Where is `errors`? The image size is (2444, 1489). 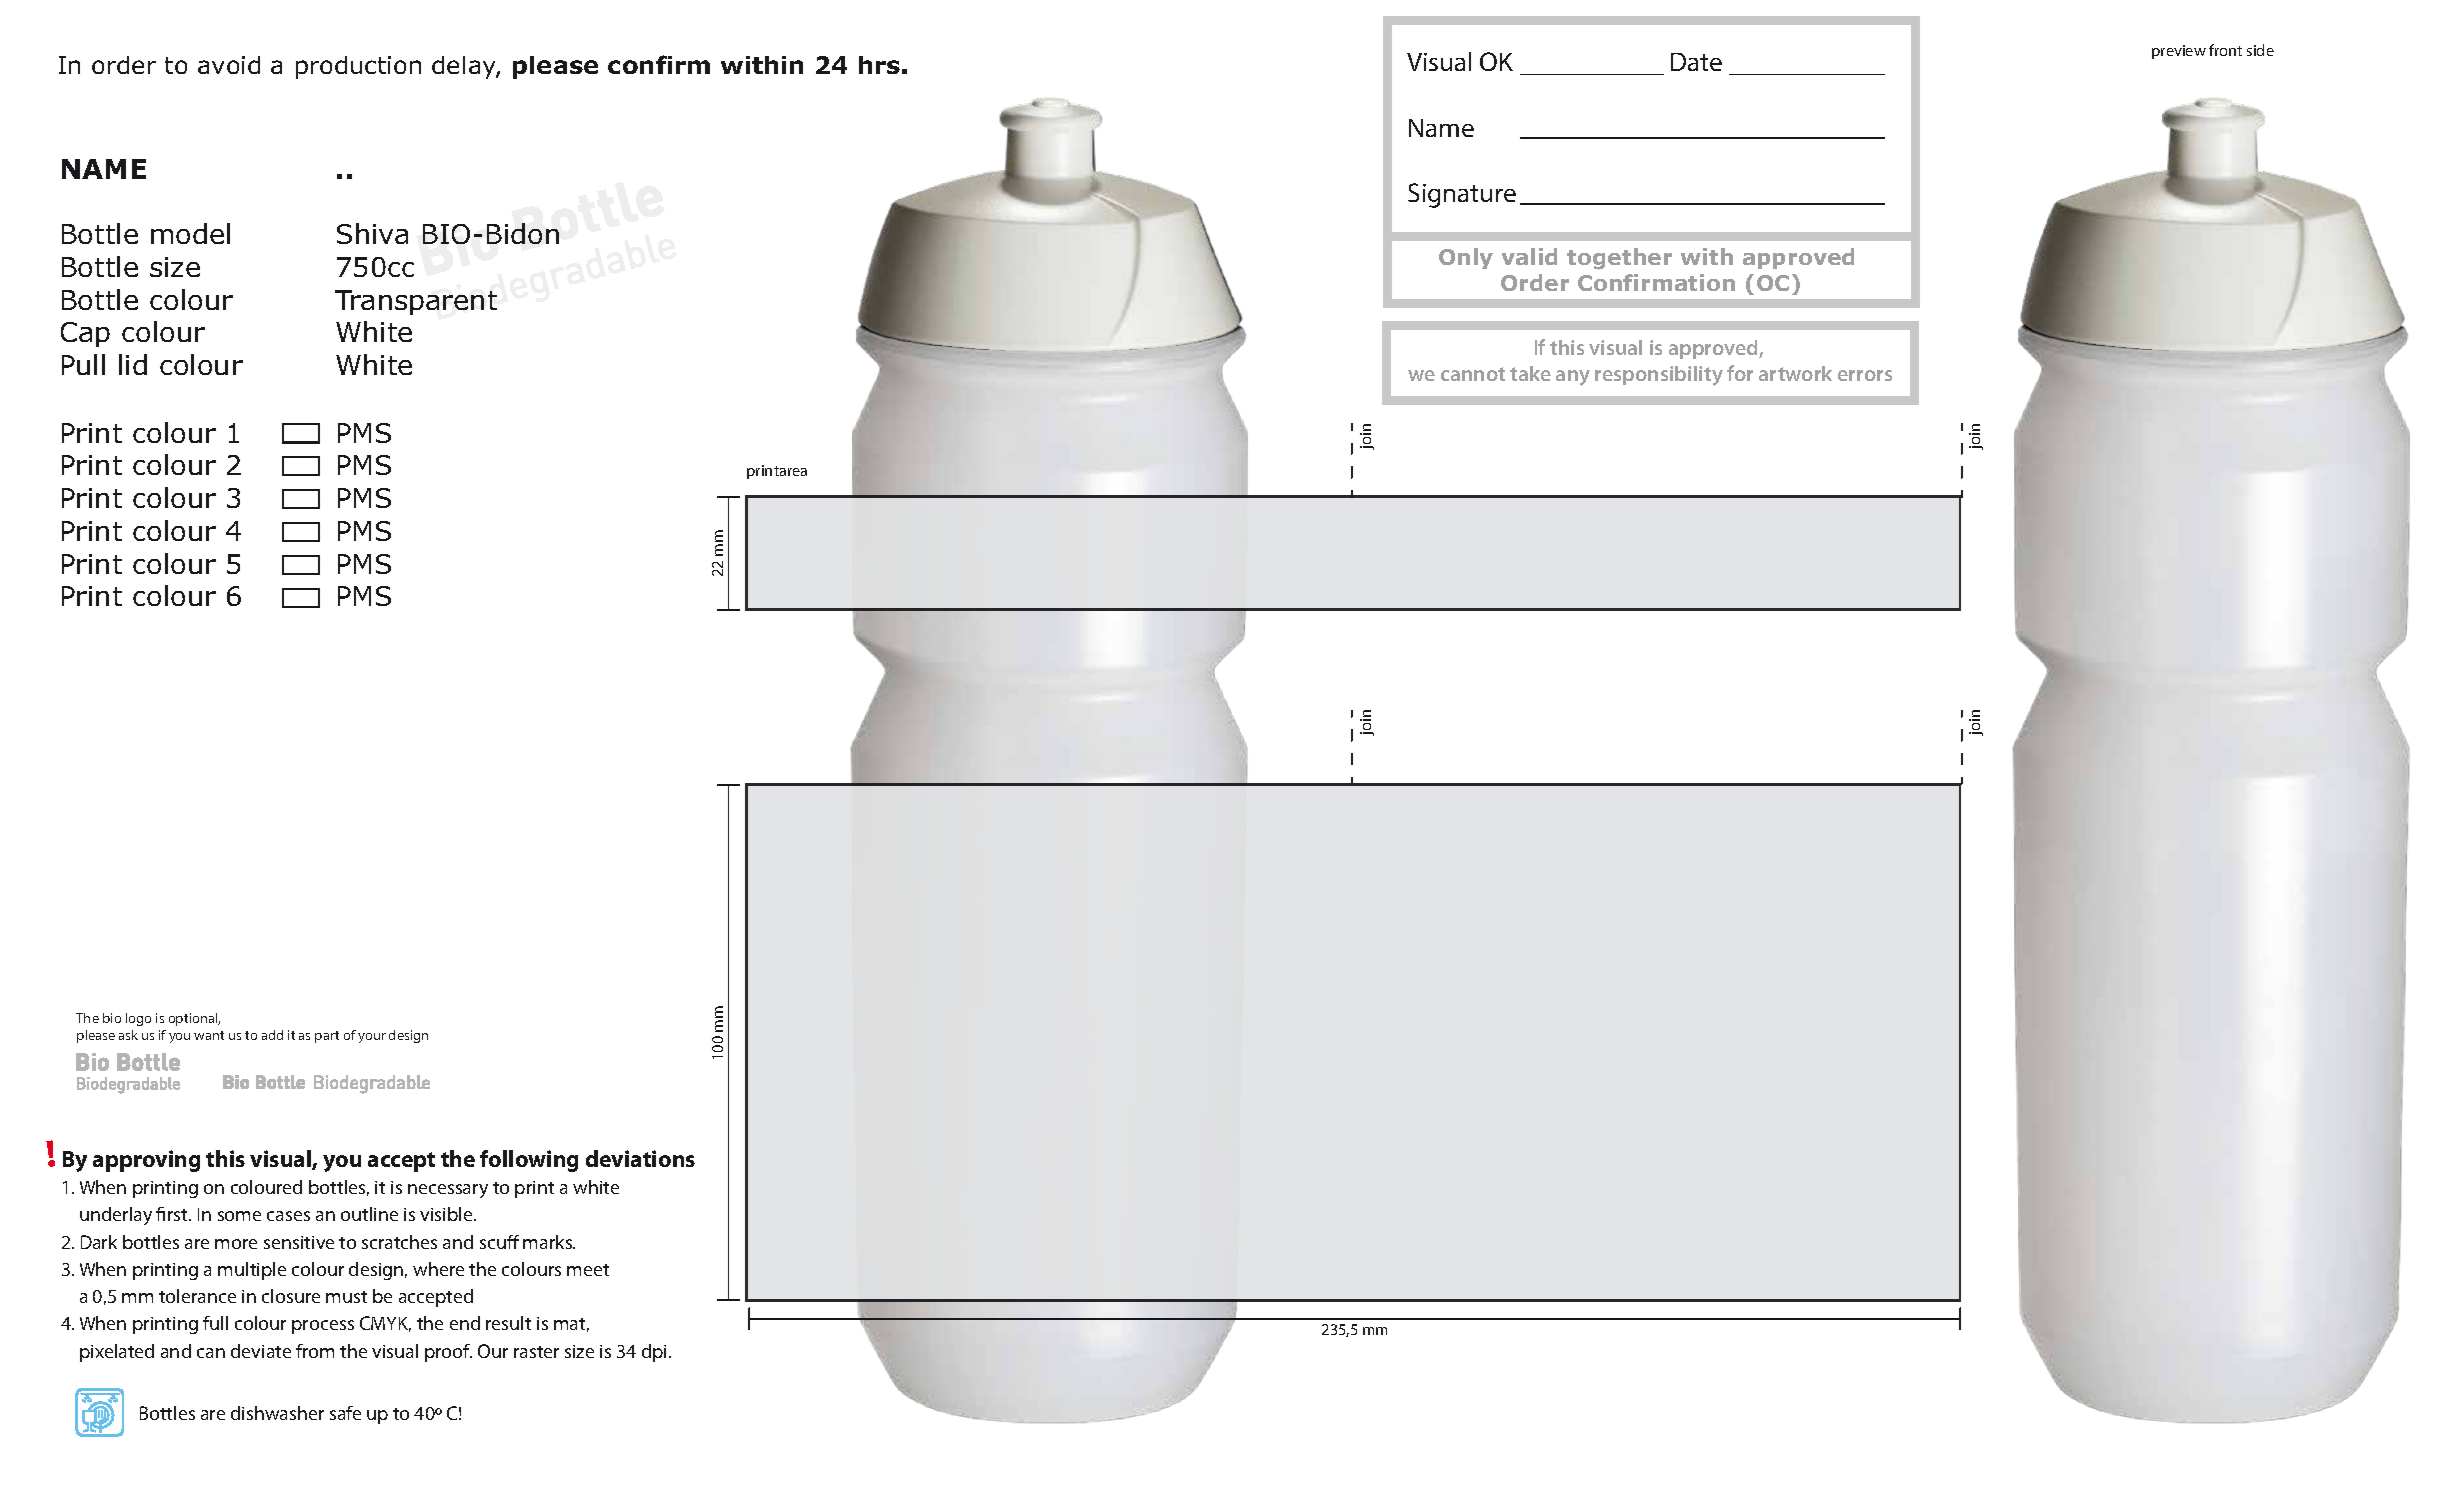
errors is located at coordinates (1865, 375).
